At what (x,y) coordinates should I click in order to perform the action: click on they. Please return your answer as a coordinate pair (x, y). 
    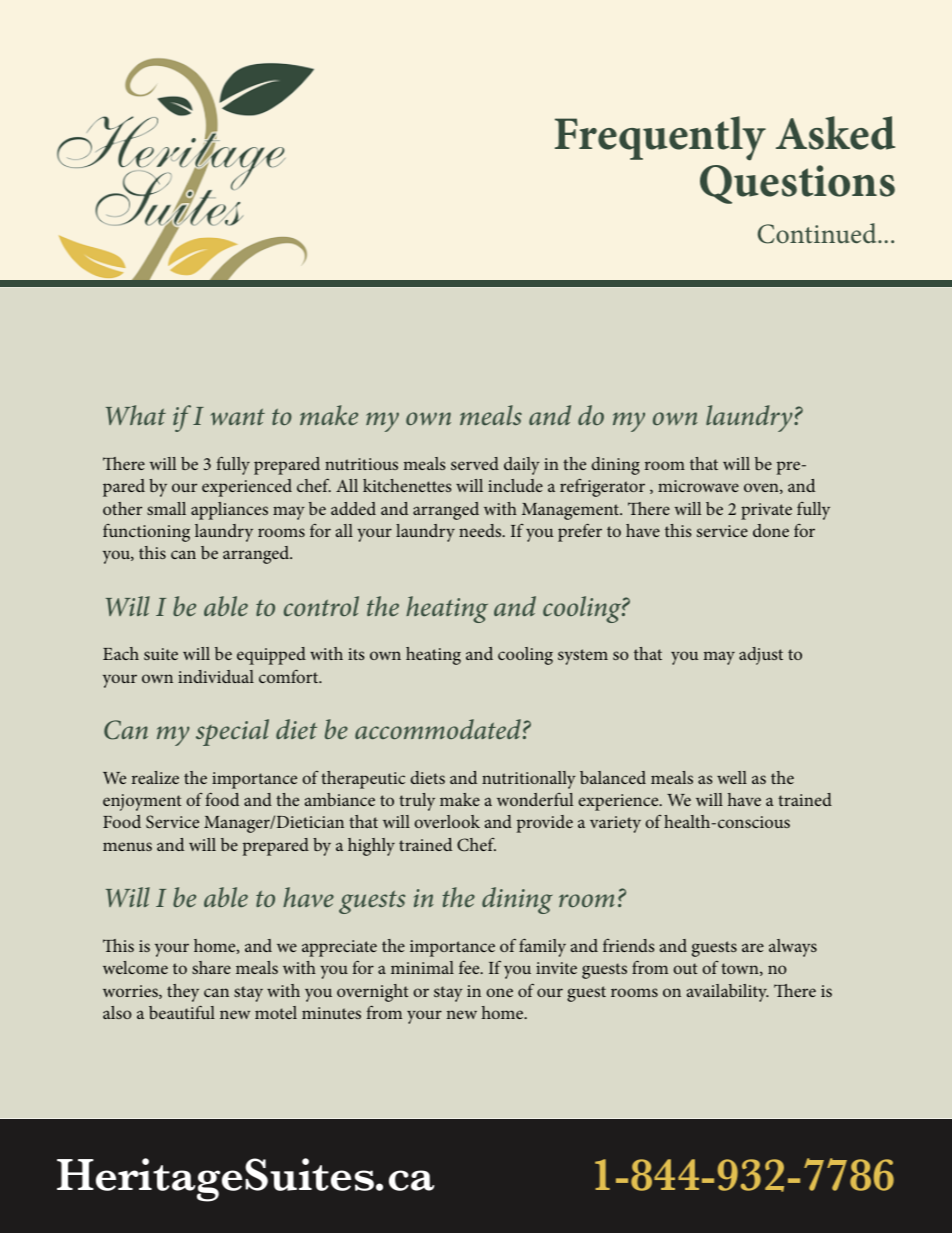
    Looking at the image, I should click on (183, 993).
